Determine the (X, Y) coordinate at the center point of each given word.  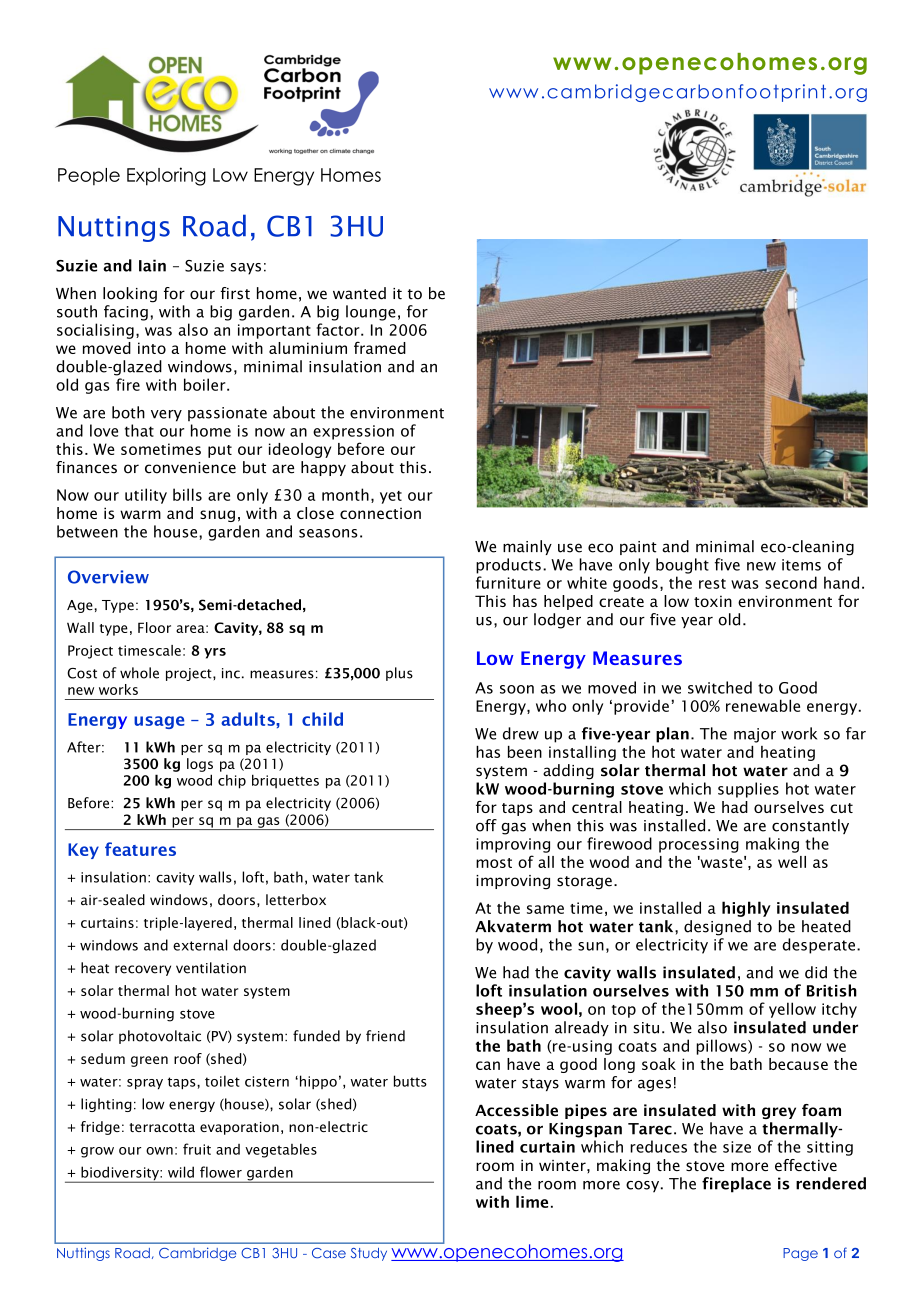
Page (800, 1254)
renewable (763, 705)
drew (521, 733)
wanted (359, 293)
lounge (371, 313)
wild (181, 1172)
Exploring (166, 176)
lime (532, 1201)
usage (159, 722)
